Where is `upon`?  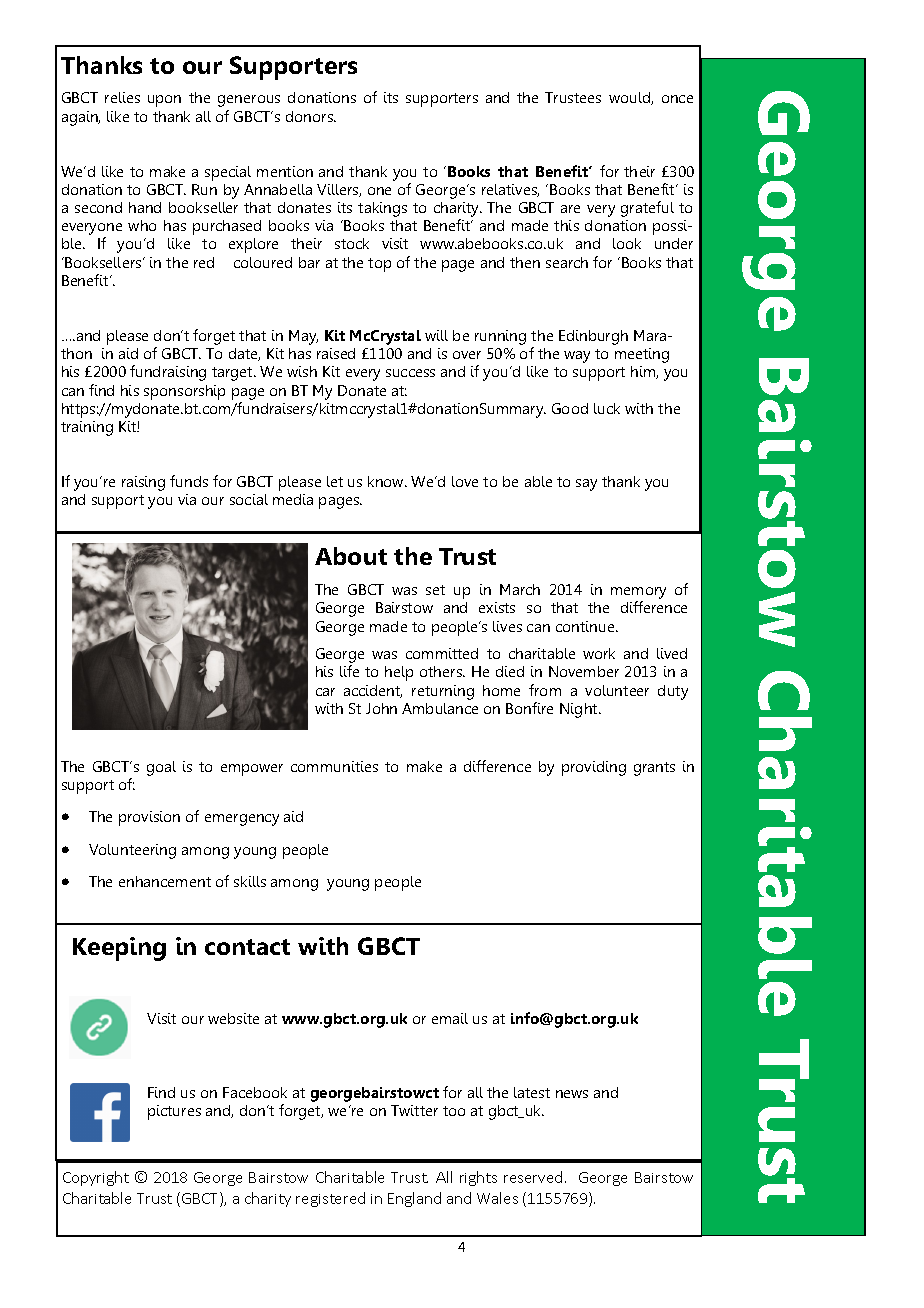 upon is located at coordinates (164, 101).
